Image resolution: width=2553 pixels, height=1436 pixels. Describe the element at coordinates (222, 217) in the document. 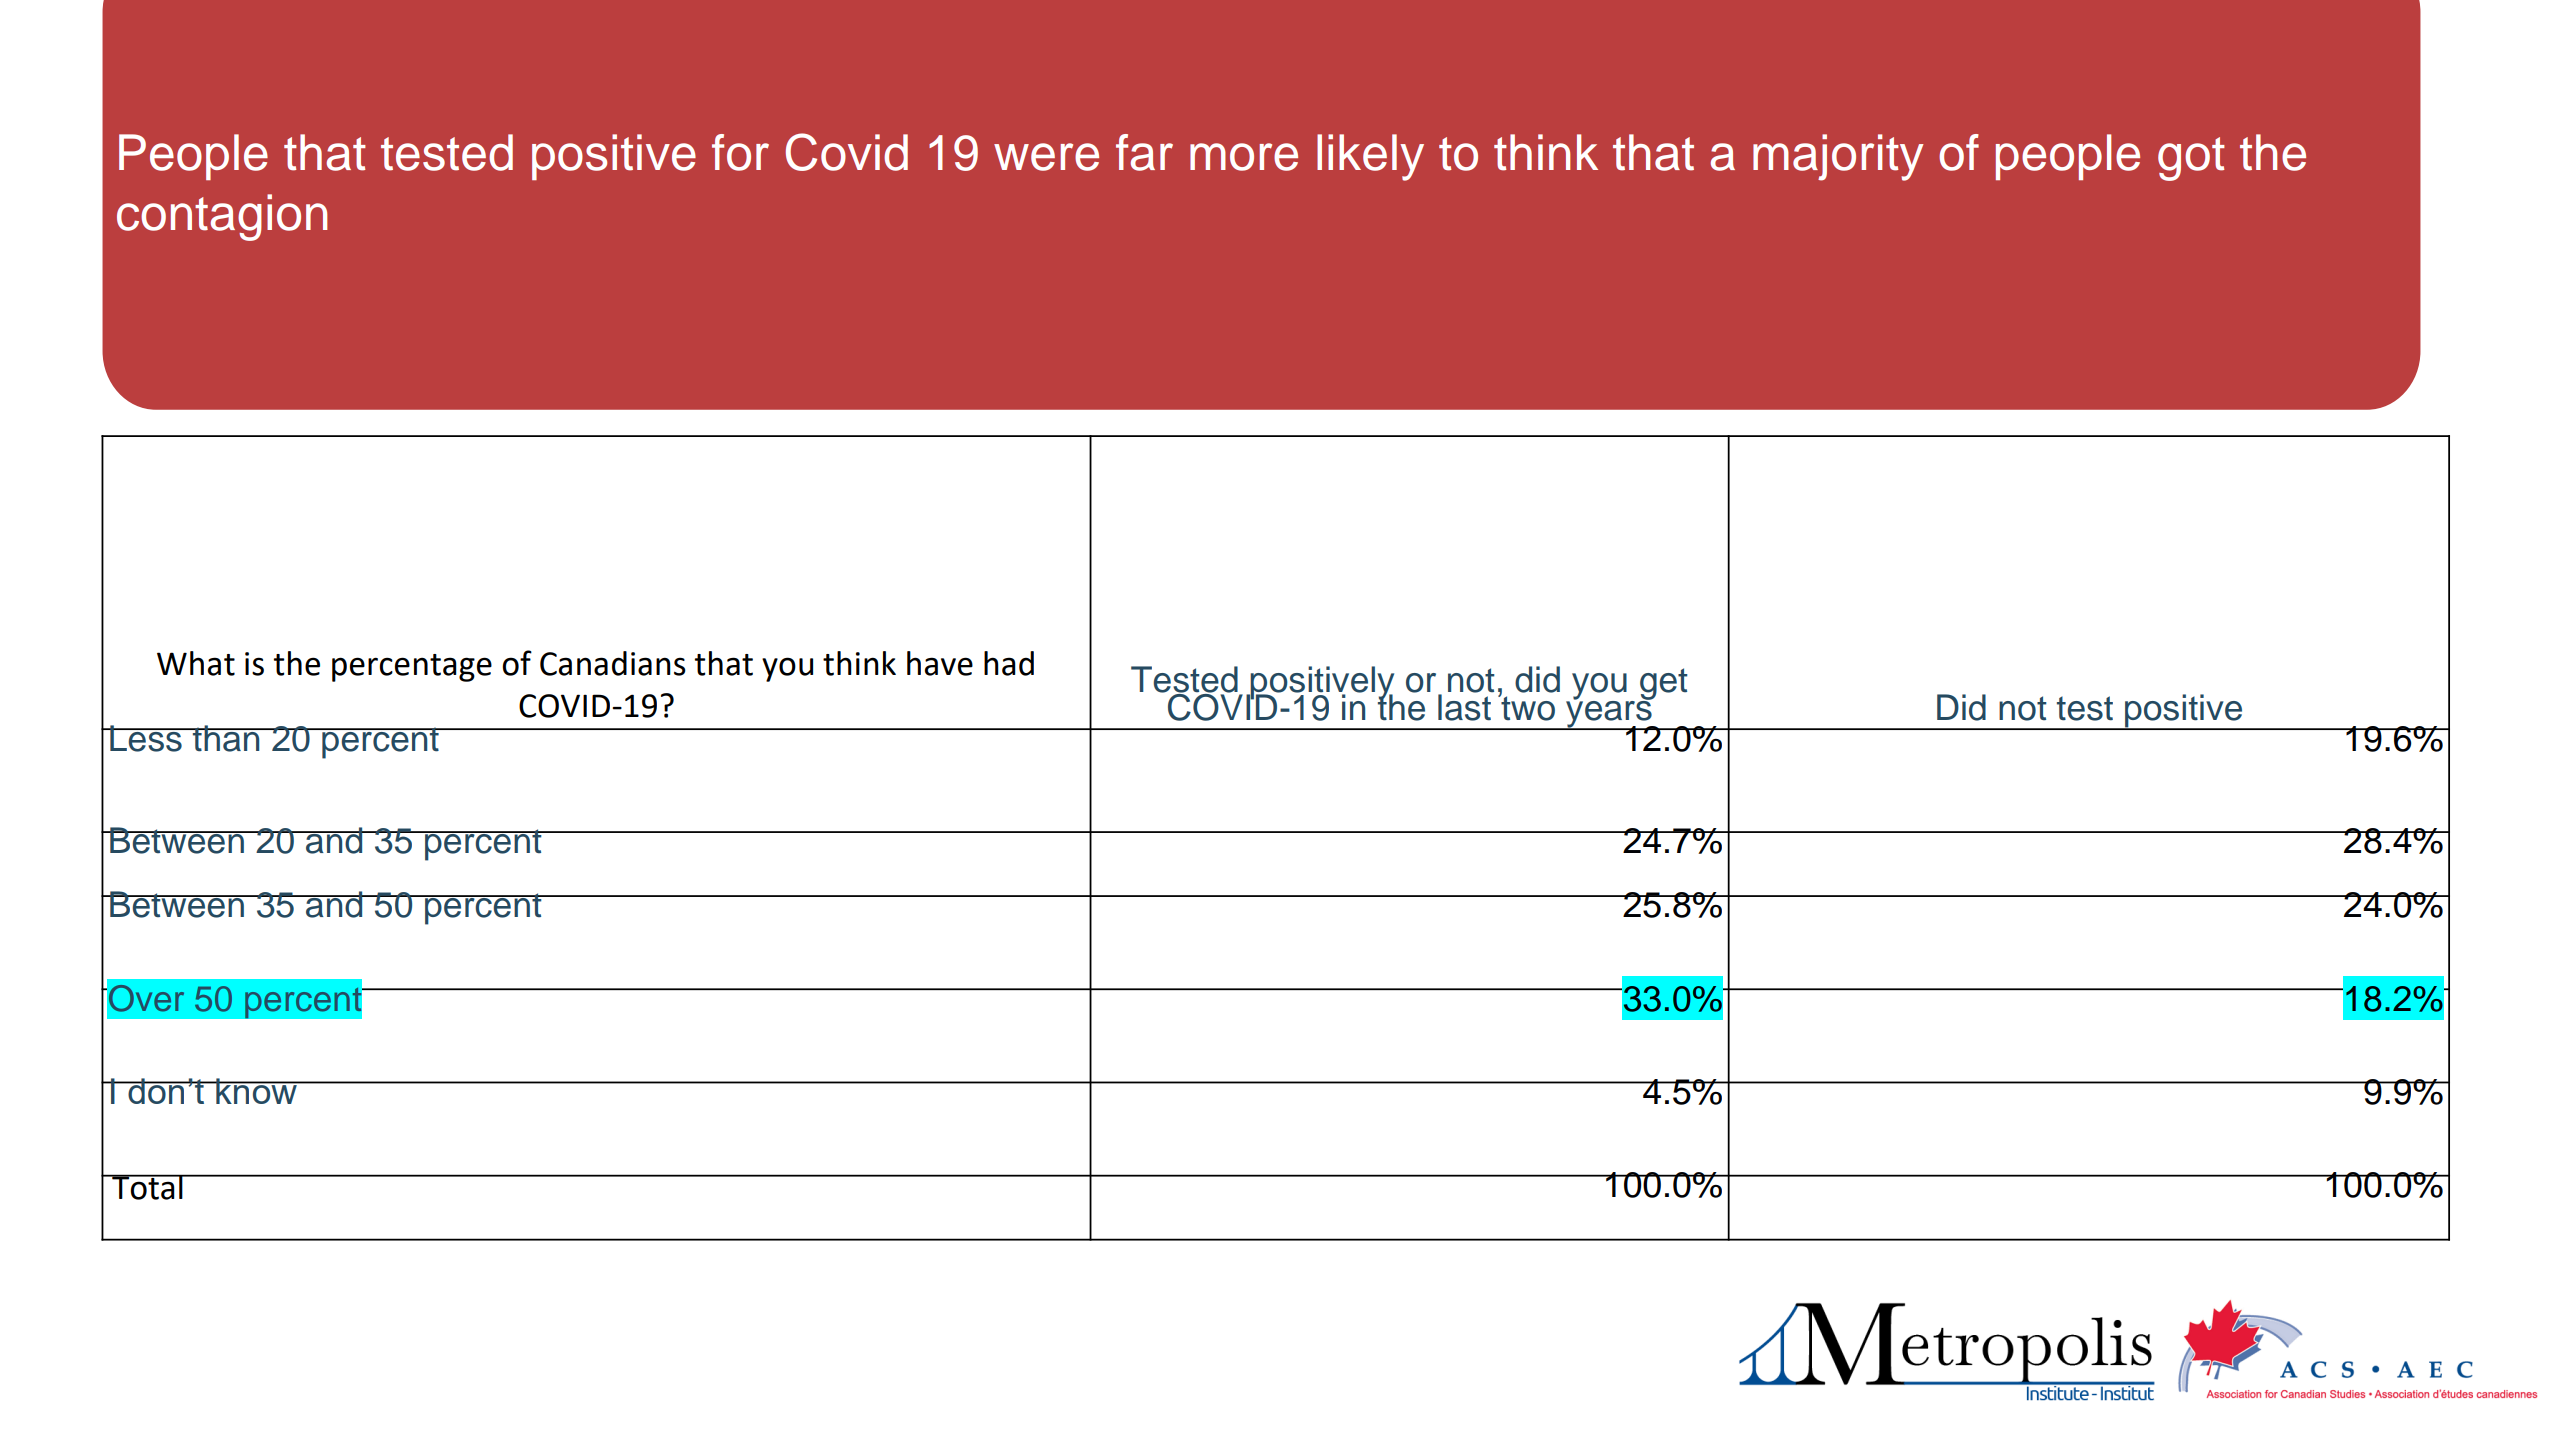

I see `contagion` at that location.
